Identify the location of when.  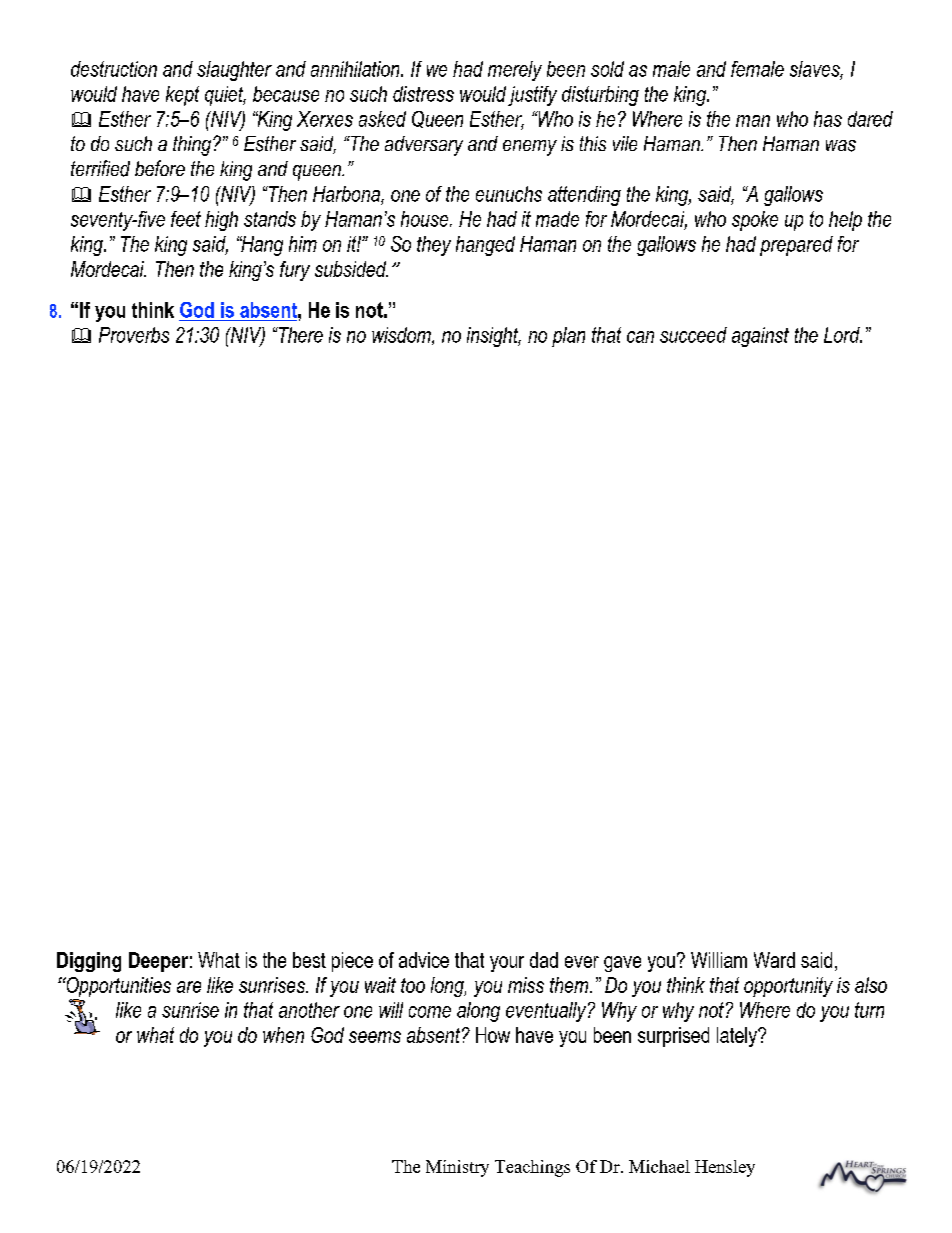
(283, 1035).
